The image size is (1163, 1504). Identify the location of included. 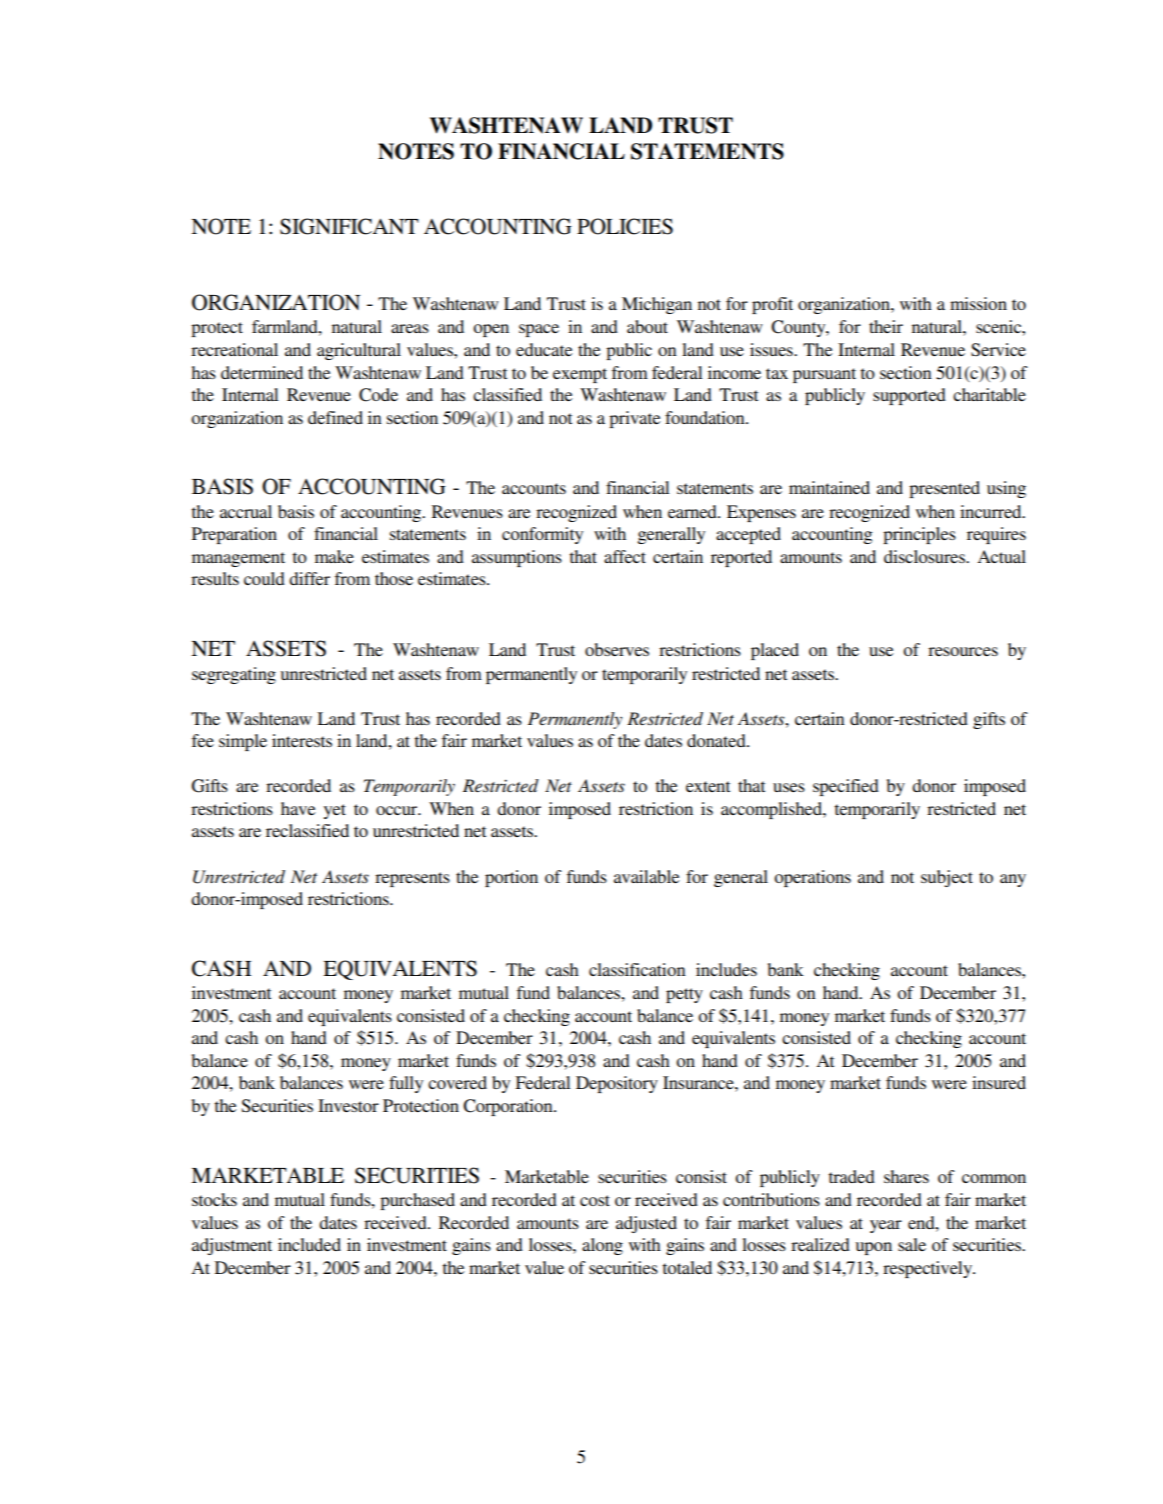
(309, 1244).
